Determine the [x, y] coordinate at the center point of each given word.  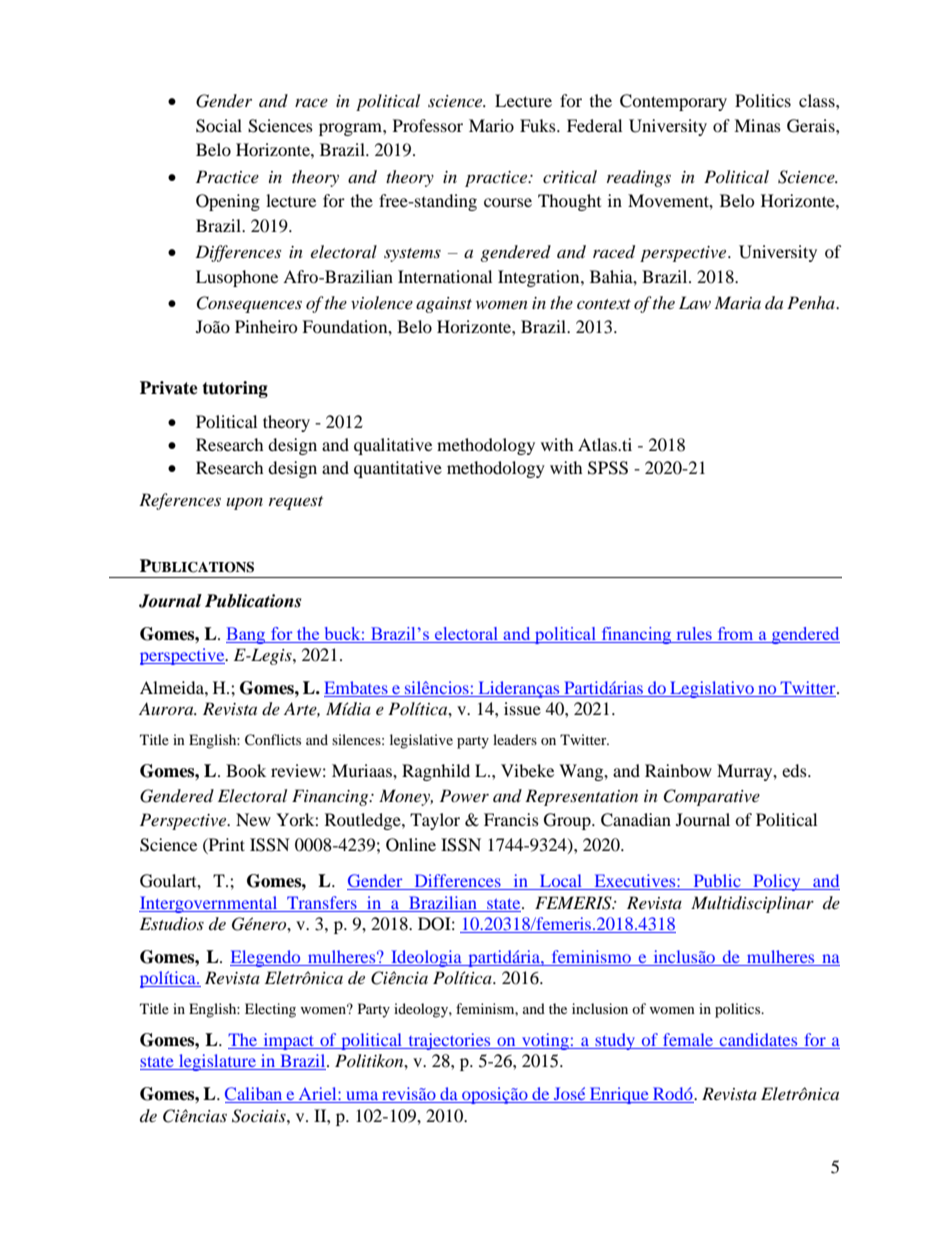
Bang [247, 635]
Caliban [255, 1095]
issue [522, 708]
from [735, 633]
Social [219, 126]
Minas [757, 125]
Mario [491, 125]
